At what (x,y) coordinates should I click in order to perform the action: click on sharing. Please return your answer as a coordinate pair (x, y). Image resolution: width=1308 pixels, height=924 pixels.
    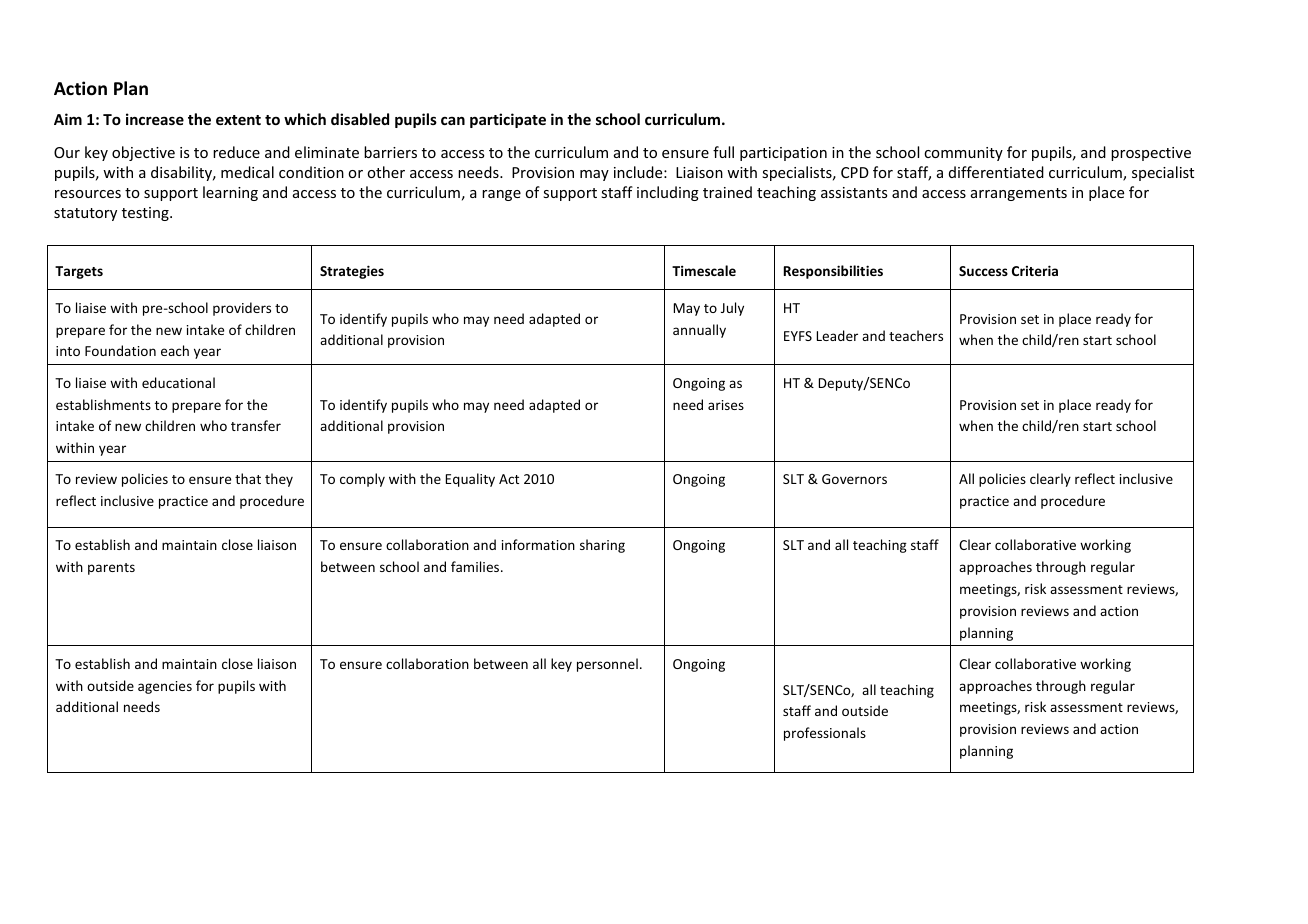
    Looking at the image, I should click on (602, 546).
